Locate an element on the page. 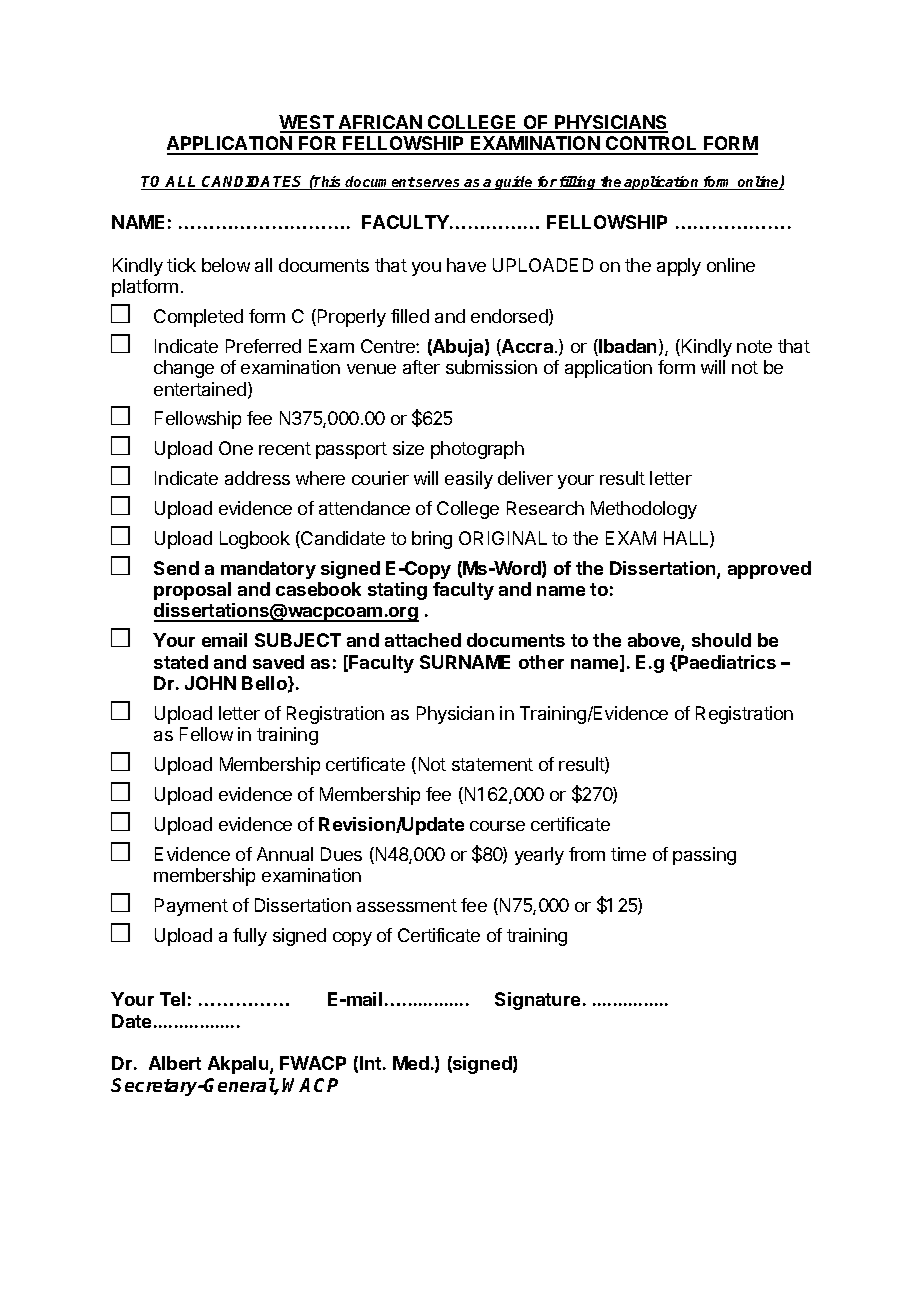 The height and width of the image is (1308, 924). Albert is located at coordinates (175, 1063).
